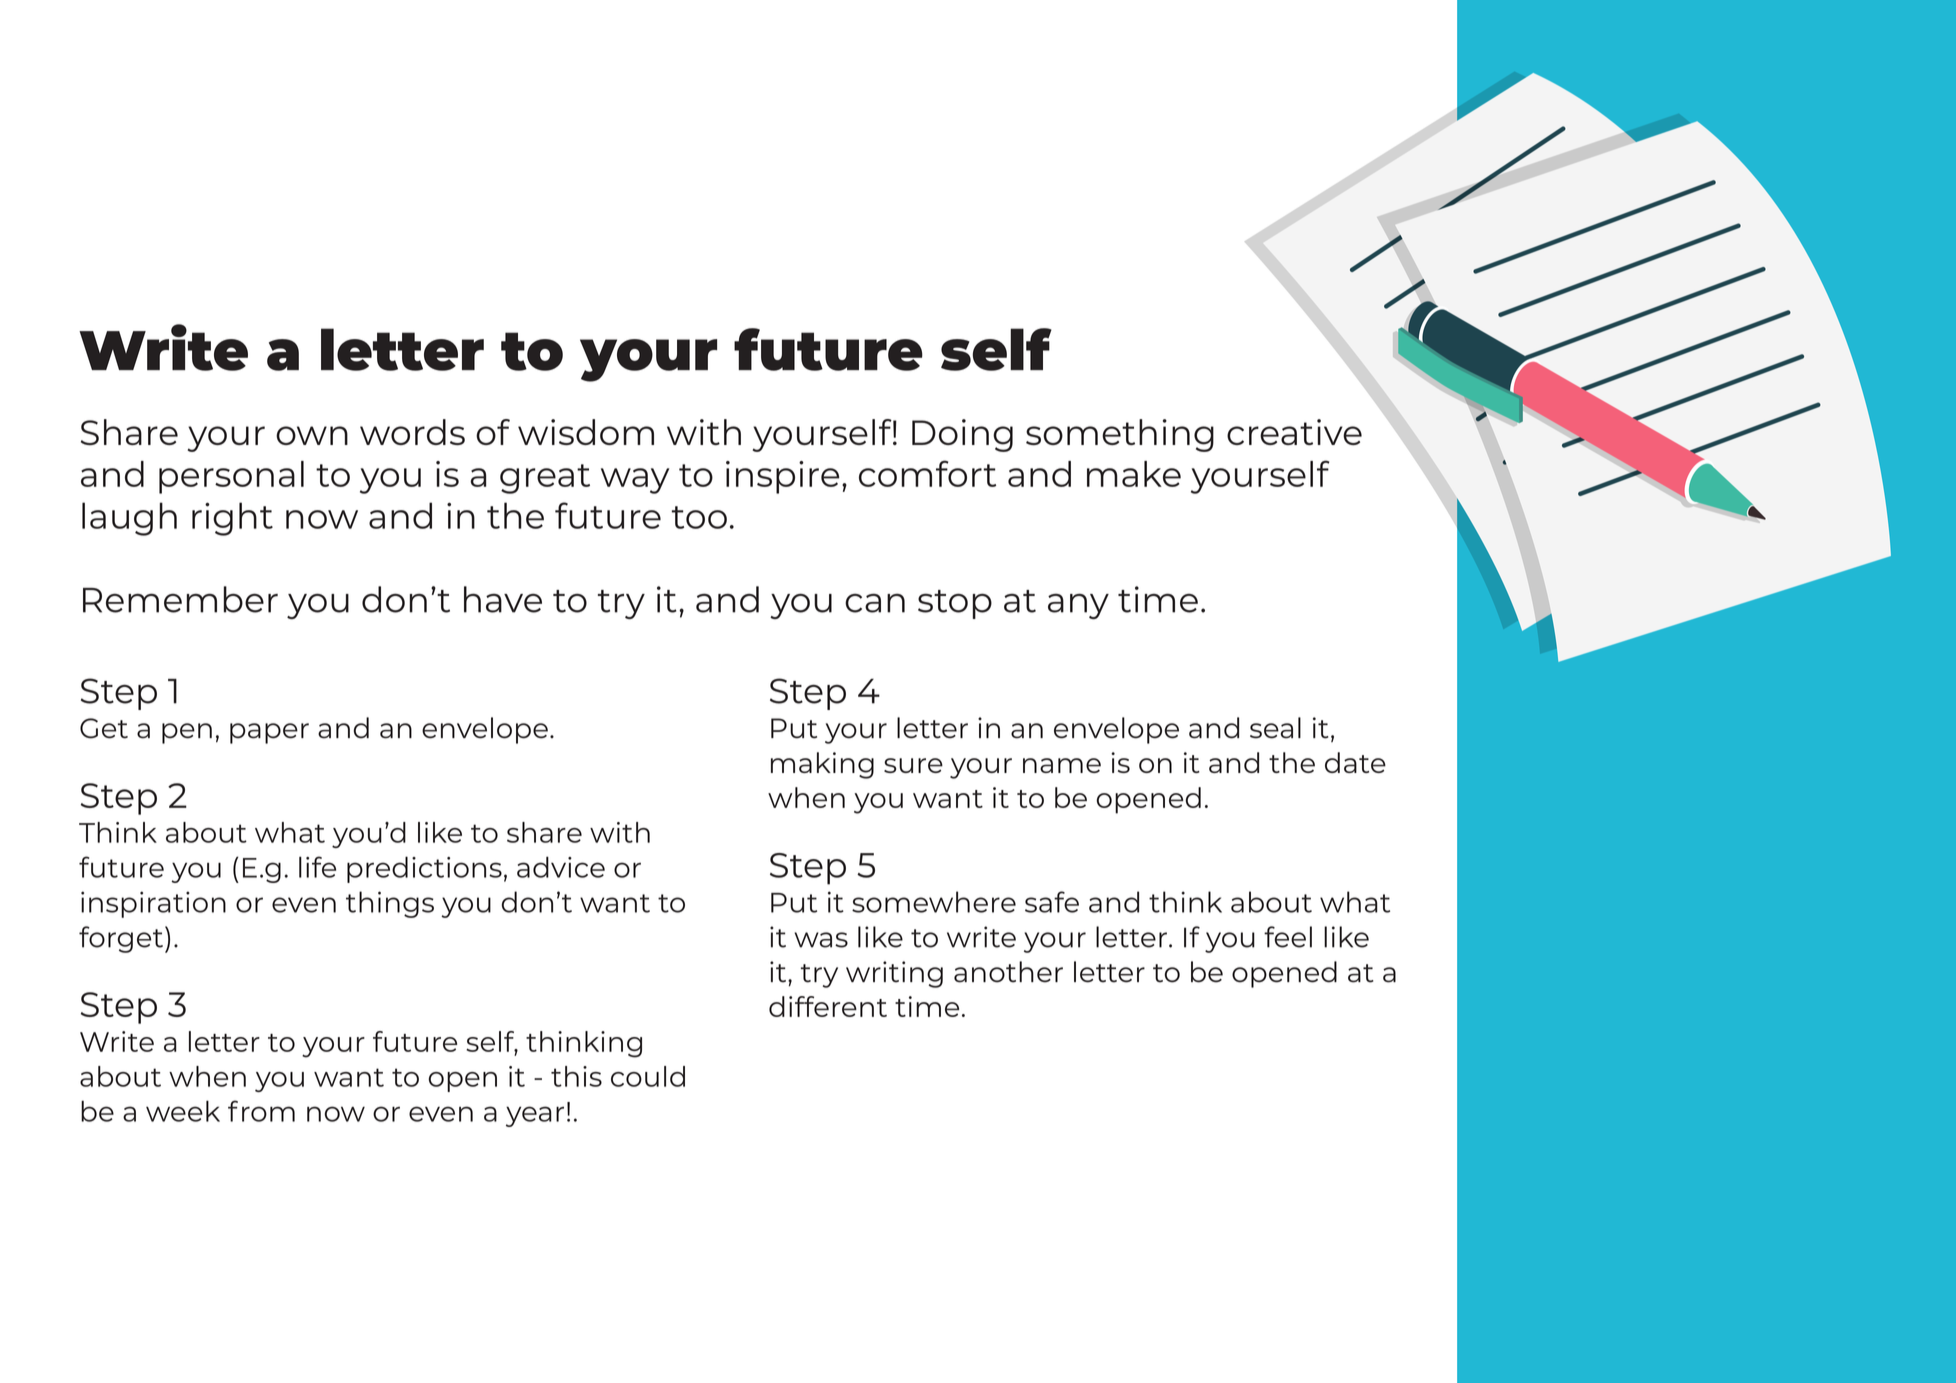 This page has height=1383, width=1956. What do you see at coordinates (312, 435) in the page?
I see `own` at bounding box center [312, 435].
